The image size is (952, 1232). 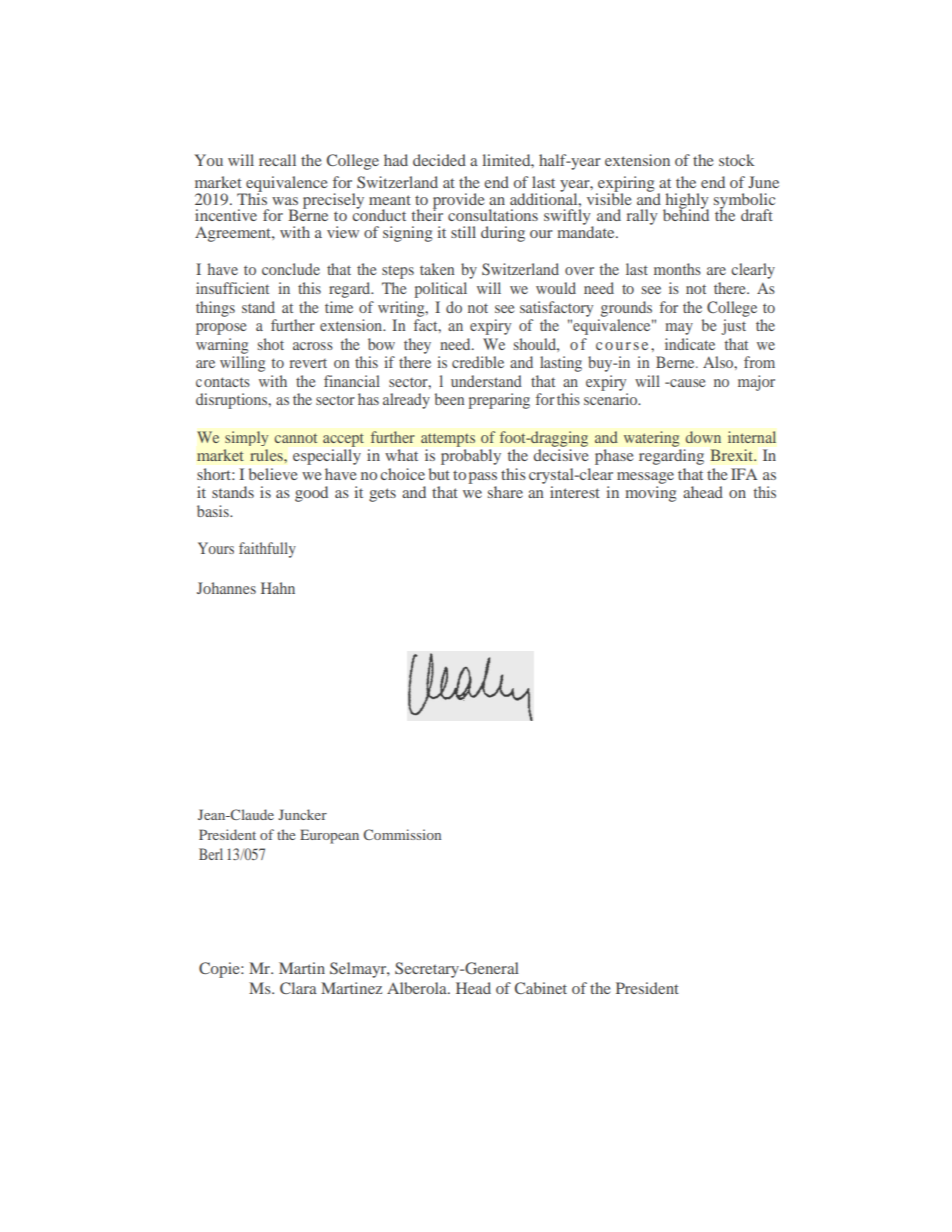 I want to click on Hahn, so click(x=278, y=588).
